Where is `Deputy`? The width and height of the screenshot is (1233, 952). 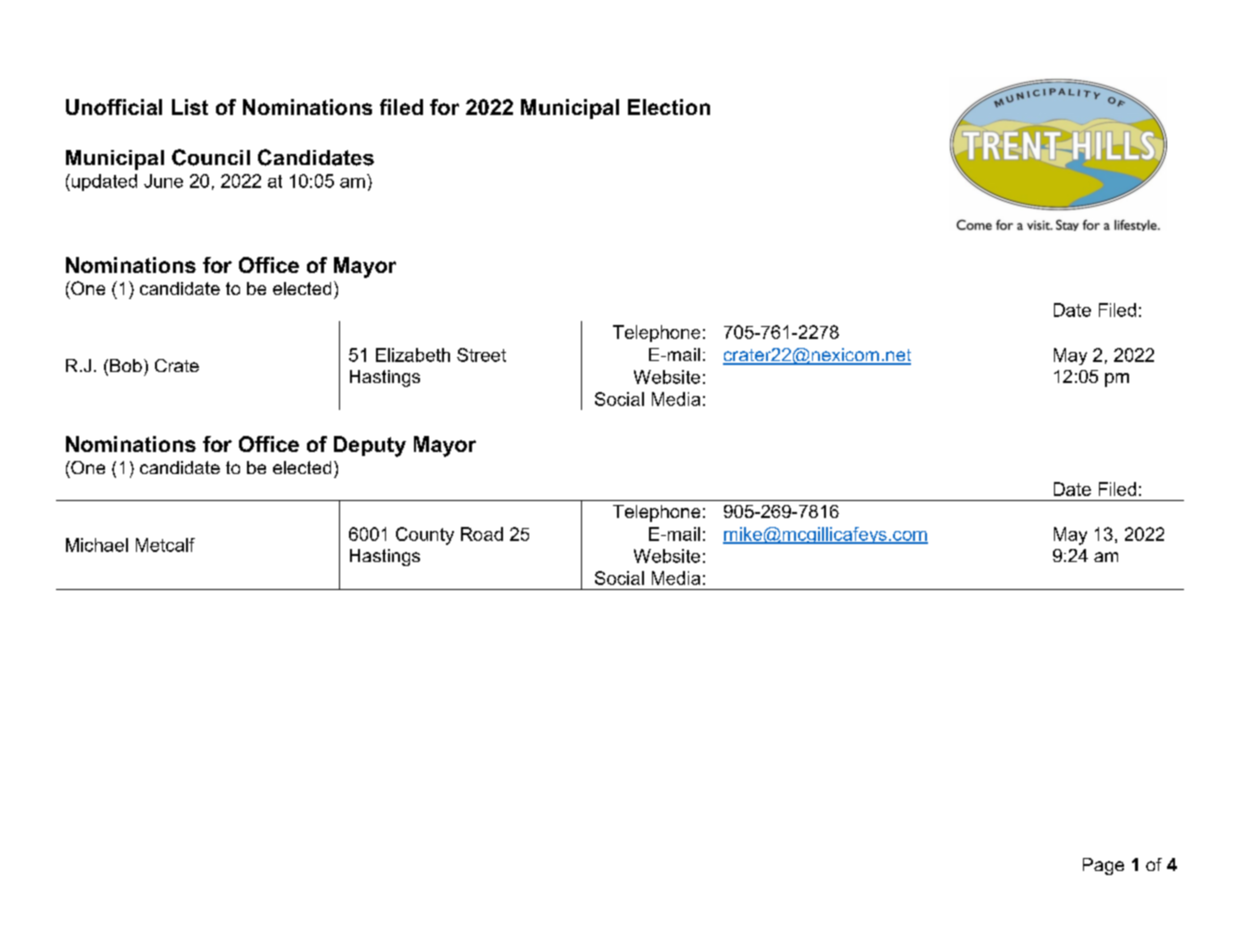
Deputy is located at coordinates (370, 446).
